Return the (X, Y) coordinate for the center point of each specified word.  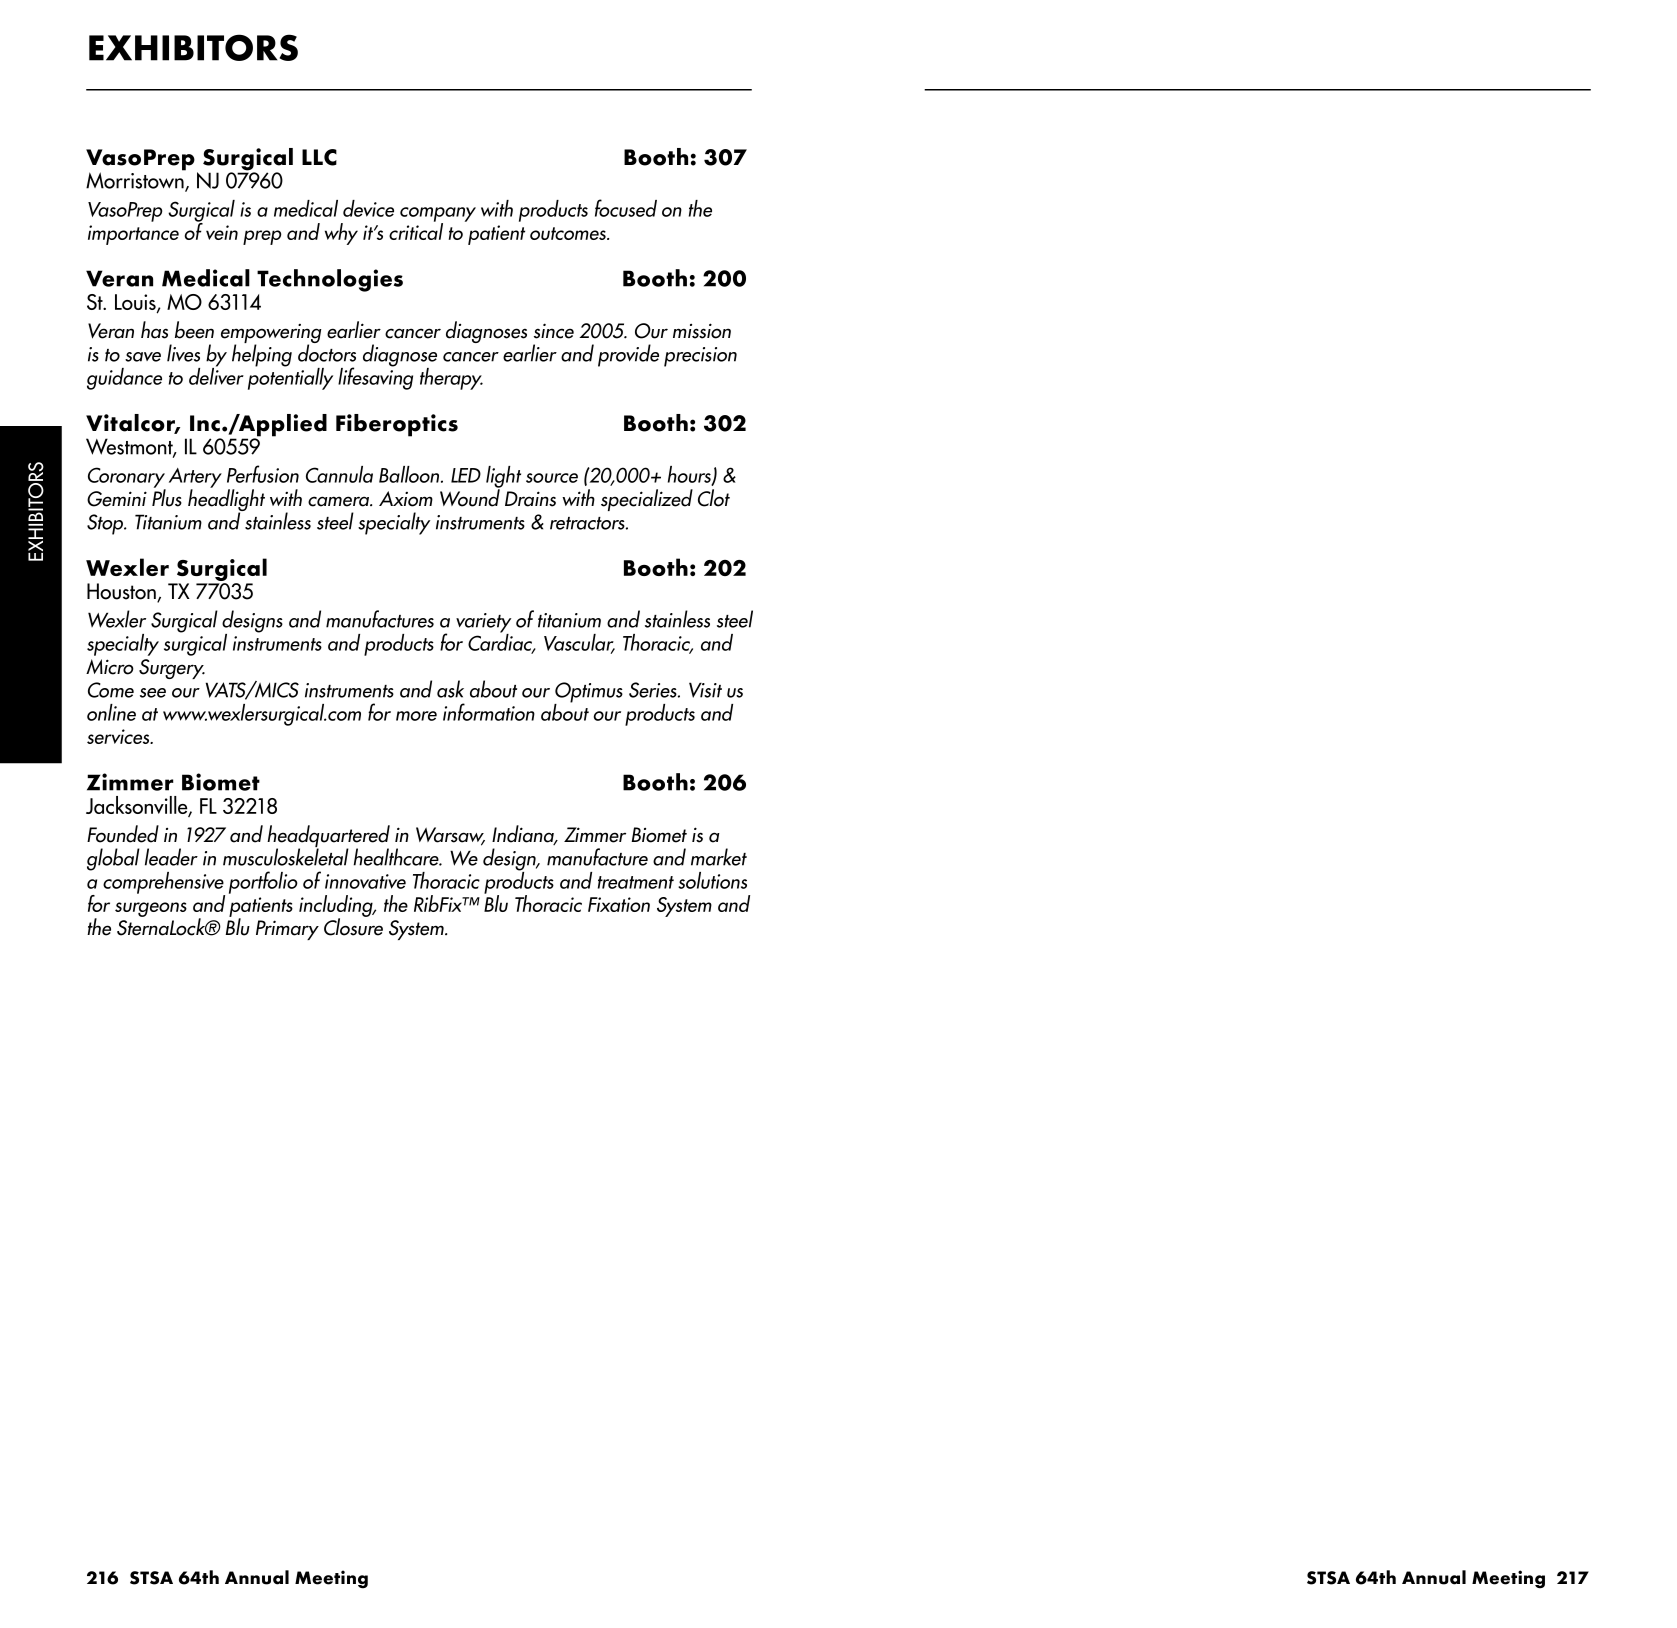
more (416, 716)
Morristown (136, 180)
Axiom (406, 499)
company (438, 215)
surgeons (151, 909)
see (153, 693)
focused (626, 208)
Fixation (619, 904)
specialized (647, 500)
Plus (167, 497)
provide (628, 355)
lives (183, 353)
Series (654, 690)
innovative (365, 881)
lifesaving (375, 377)
